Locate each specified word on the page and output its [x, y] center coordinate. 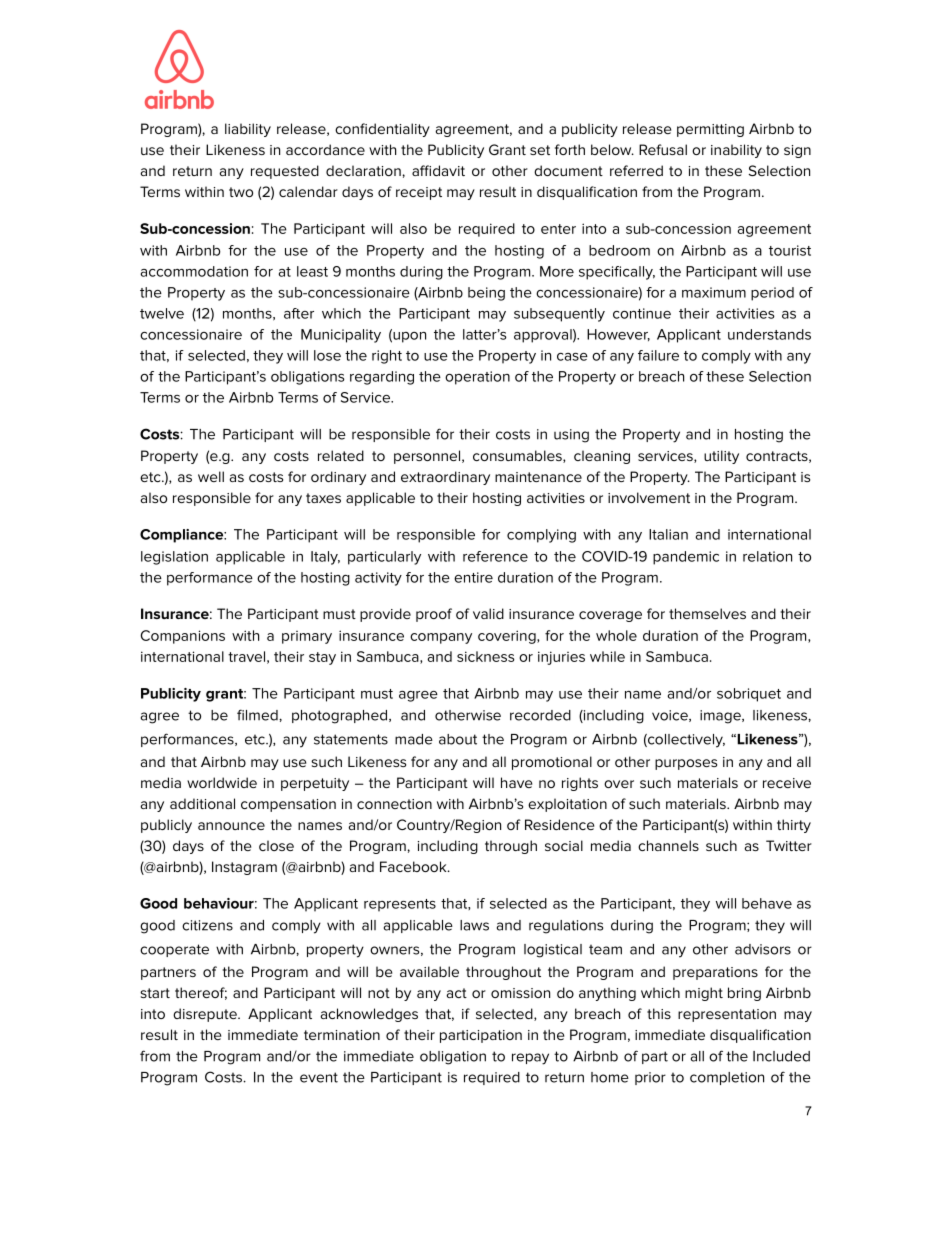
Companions [183, 637]
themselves [707, 613]
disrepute [206, 1015]
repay [530, 1059]
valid [488, 613]
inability [736, 151]
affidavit [438, 170]
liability [248, 130]
